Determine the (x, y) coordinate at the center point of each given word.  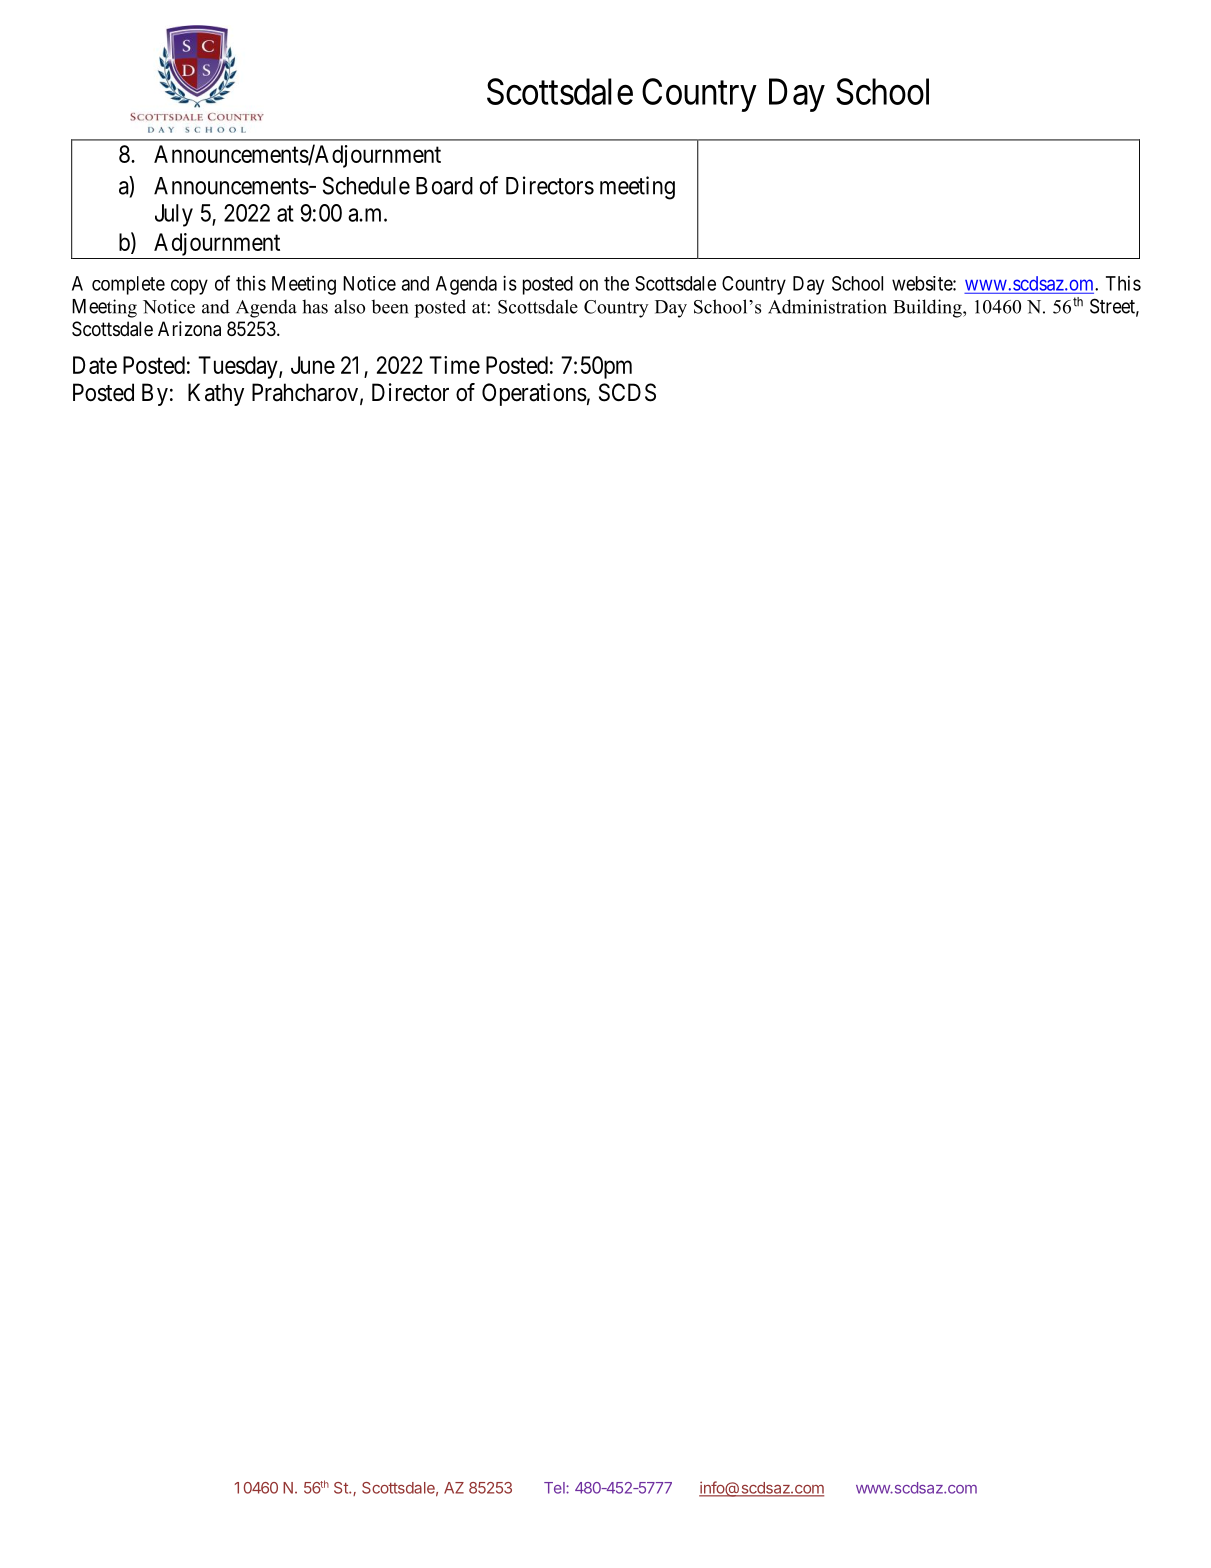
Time (454, 365)
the (616, 283)
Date (95, 365)
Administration (827, 306)
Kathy (216, 394)
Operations (534, 394)
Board (444, 186)
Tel (555, 1488)
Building (928, 308)
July (174, 215)
